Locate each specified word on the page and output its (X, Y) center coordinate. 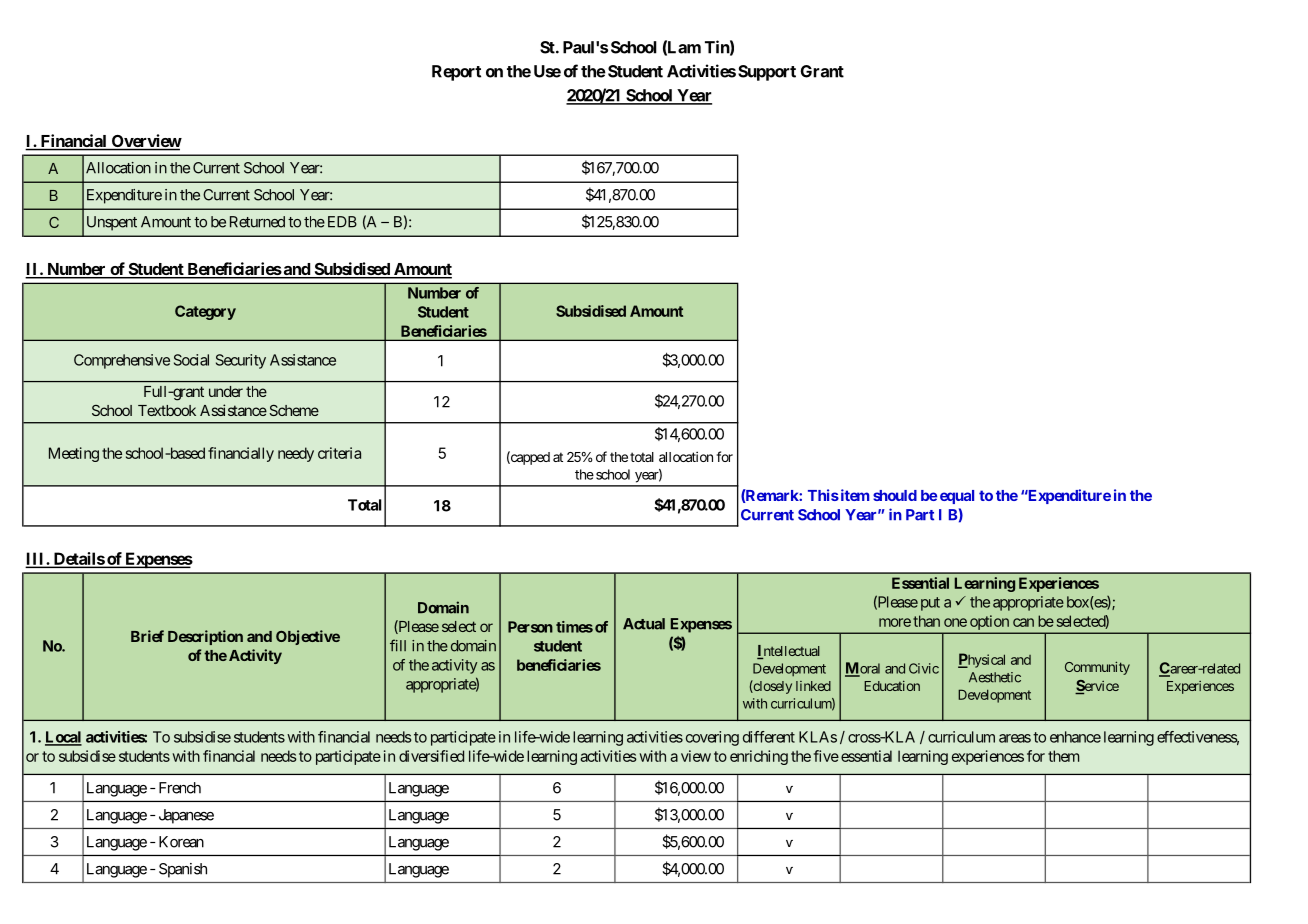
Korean (181, 842)
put (930, 604)
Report (456, 73)
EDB (342, 222)
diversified (431, 756)
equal (957, 497)
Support (767, 73)
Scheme (294, 410)
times (574, 627)
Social (191, 360)
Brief (147, 636)
